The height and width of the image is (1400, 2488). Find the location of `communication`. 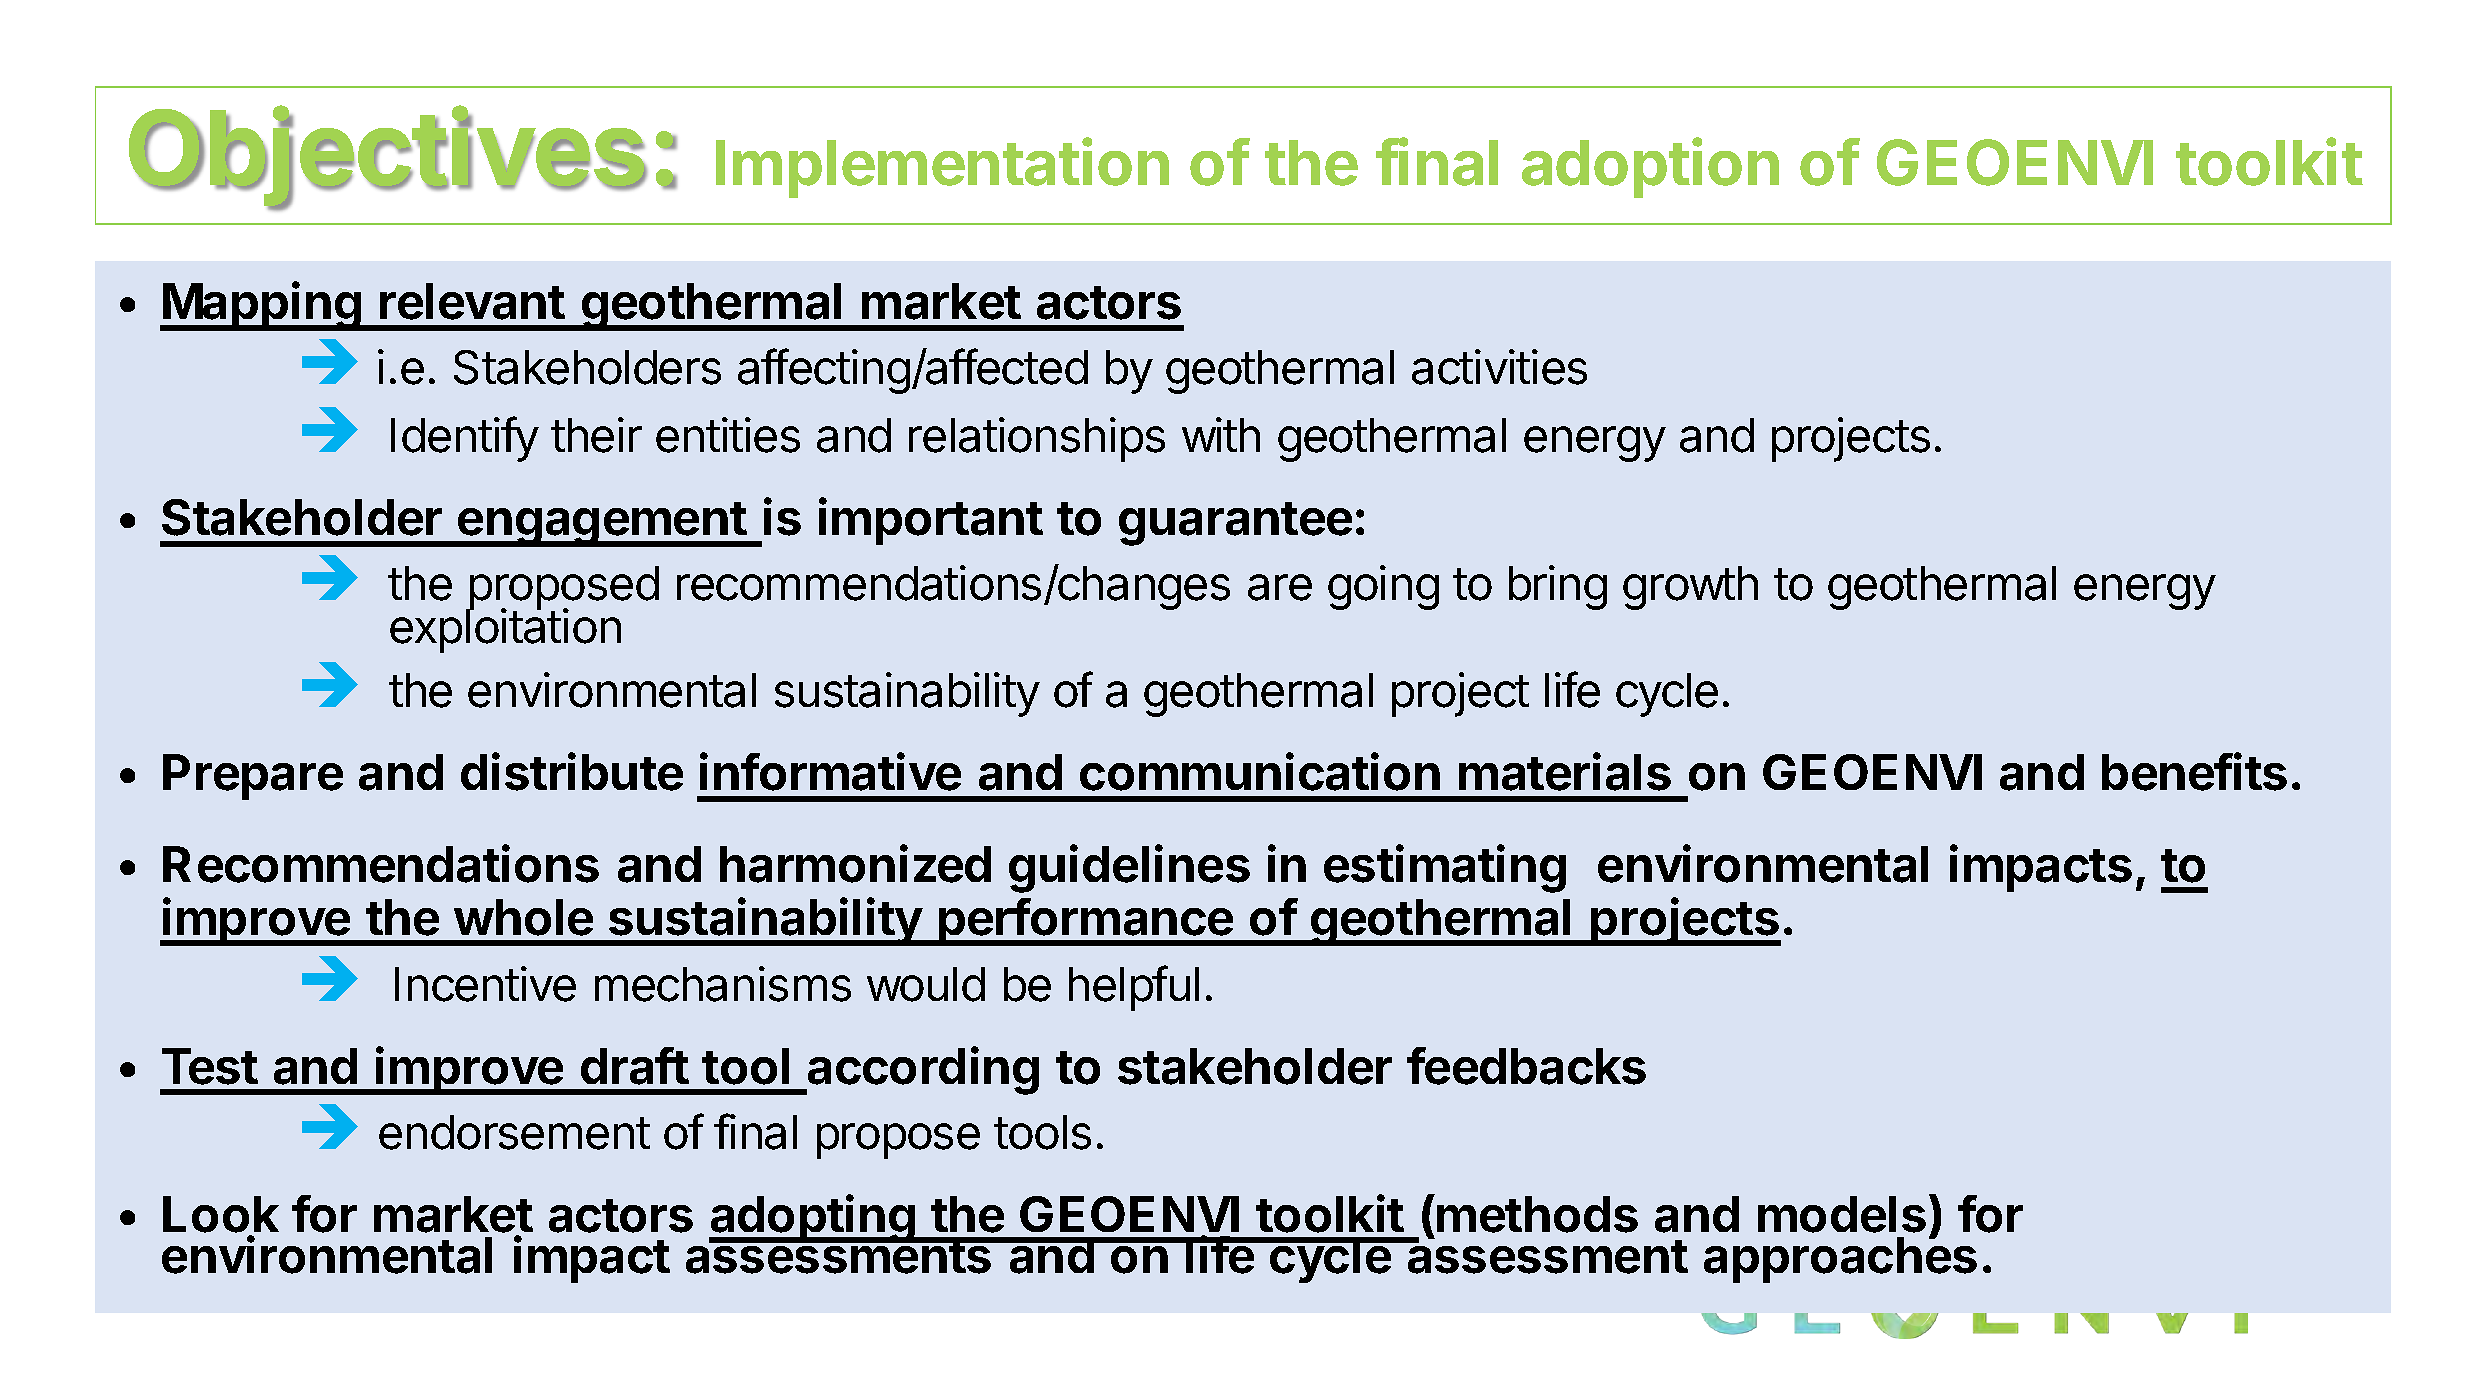

communication is located at coordinates (1260, 772).
